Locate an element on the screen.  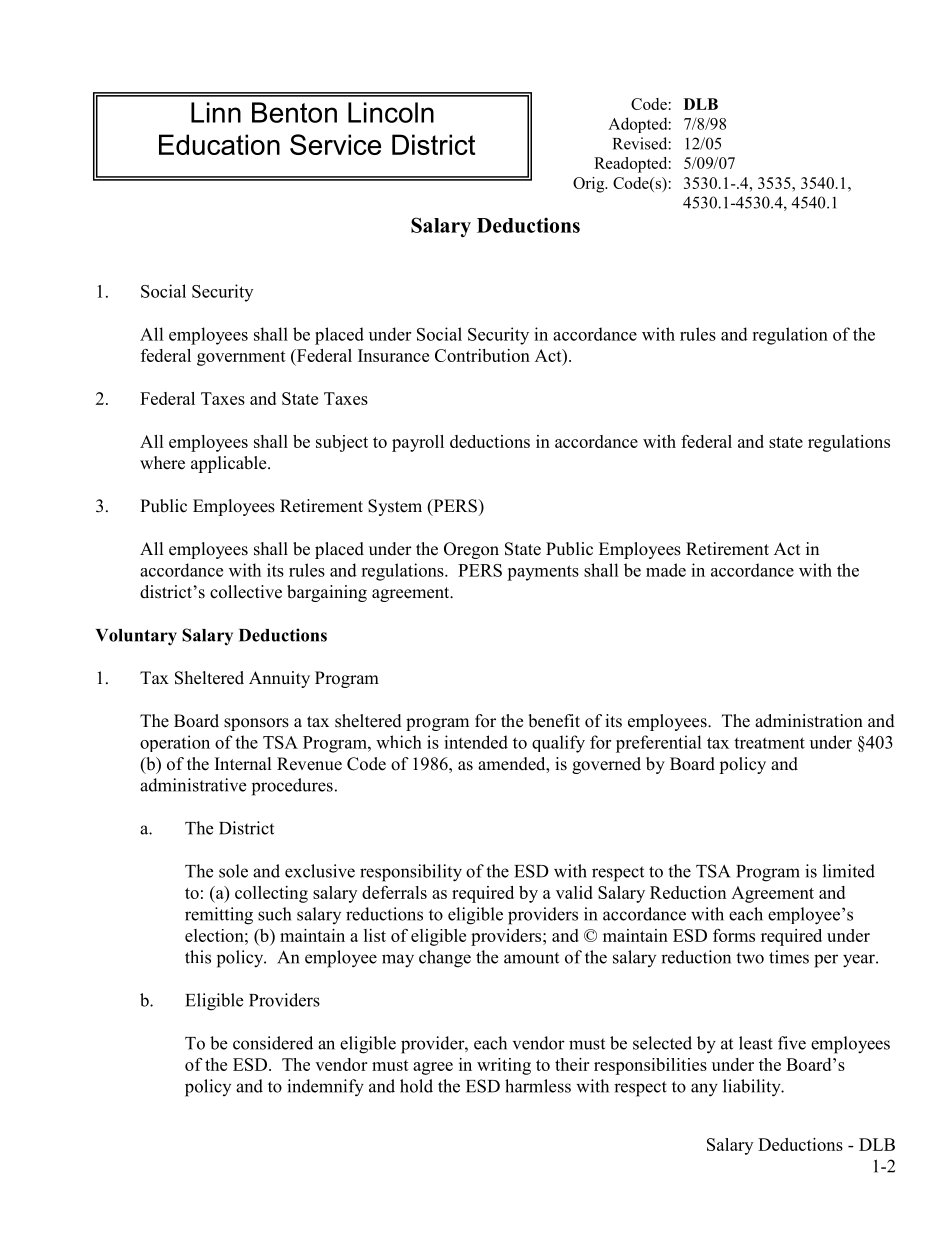
administration is located at coordinates (809, 721).
